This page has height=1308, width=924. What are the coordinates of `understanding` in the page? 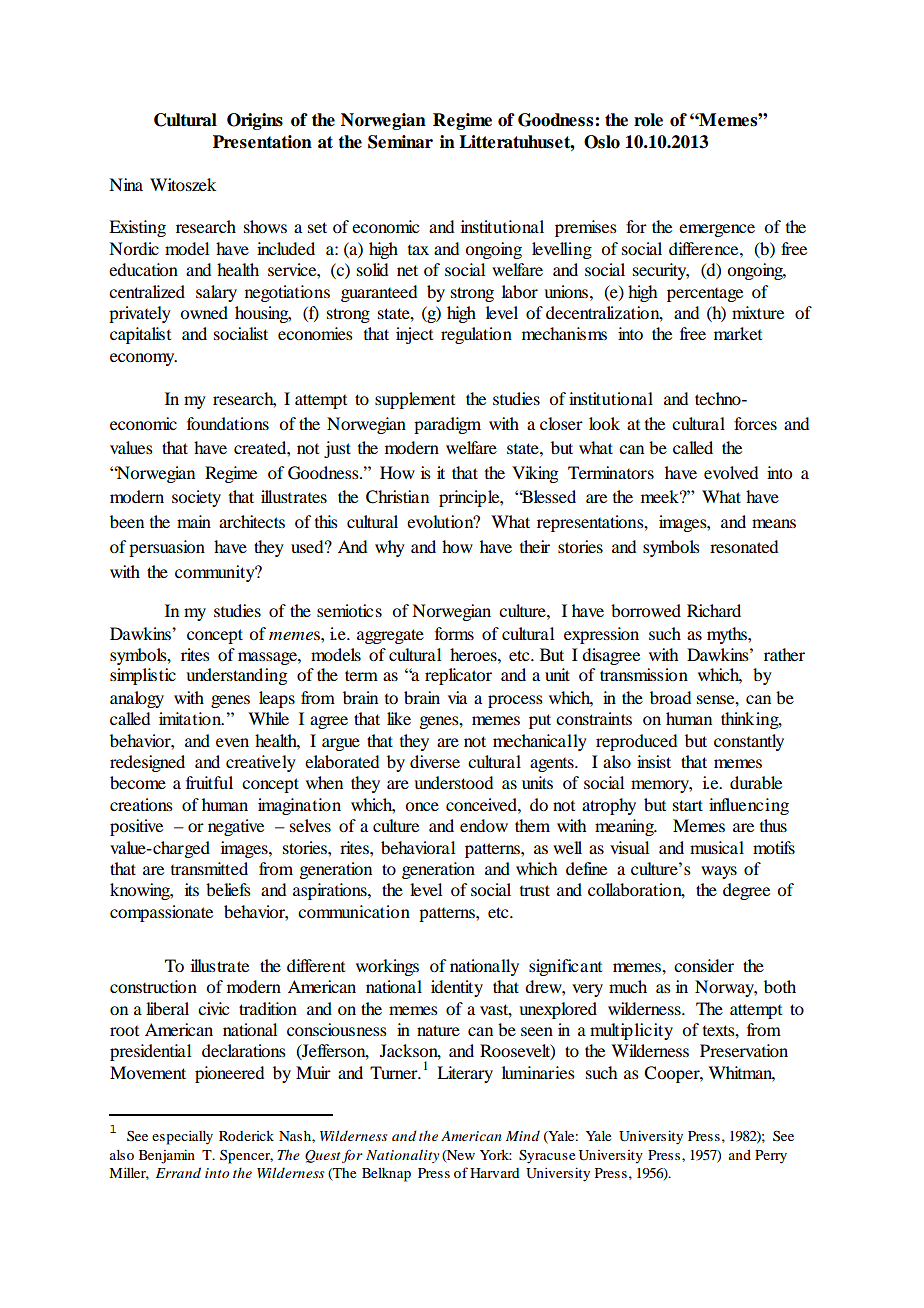 It's located at (236, 676).
